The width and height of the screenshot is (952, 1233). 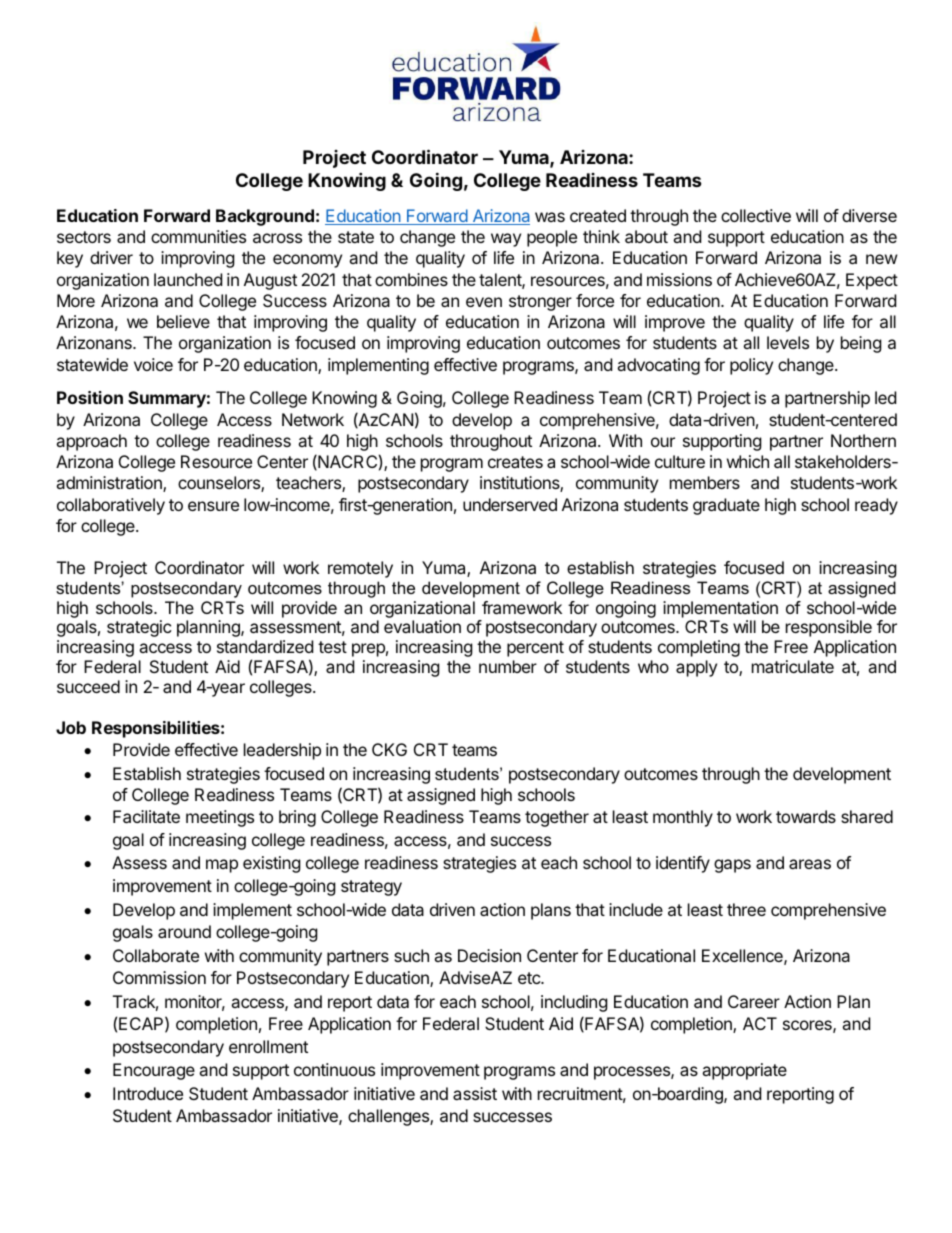 What do you see at coordinates (806, 816) in the screenshot?
I see `towards` at bounding box center [806, 816].
